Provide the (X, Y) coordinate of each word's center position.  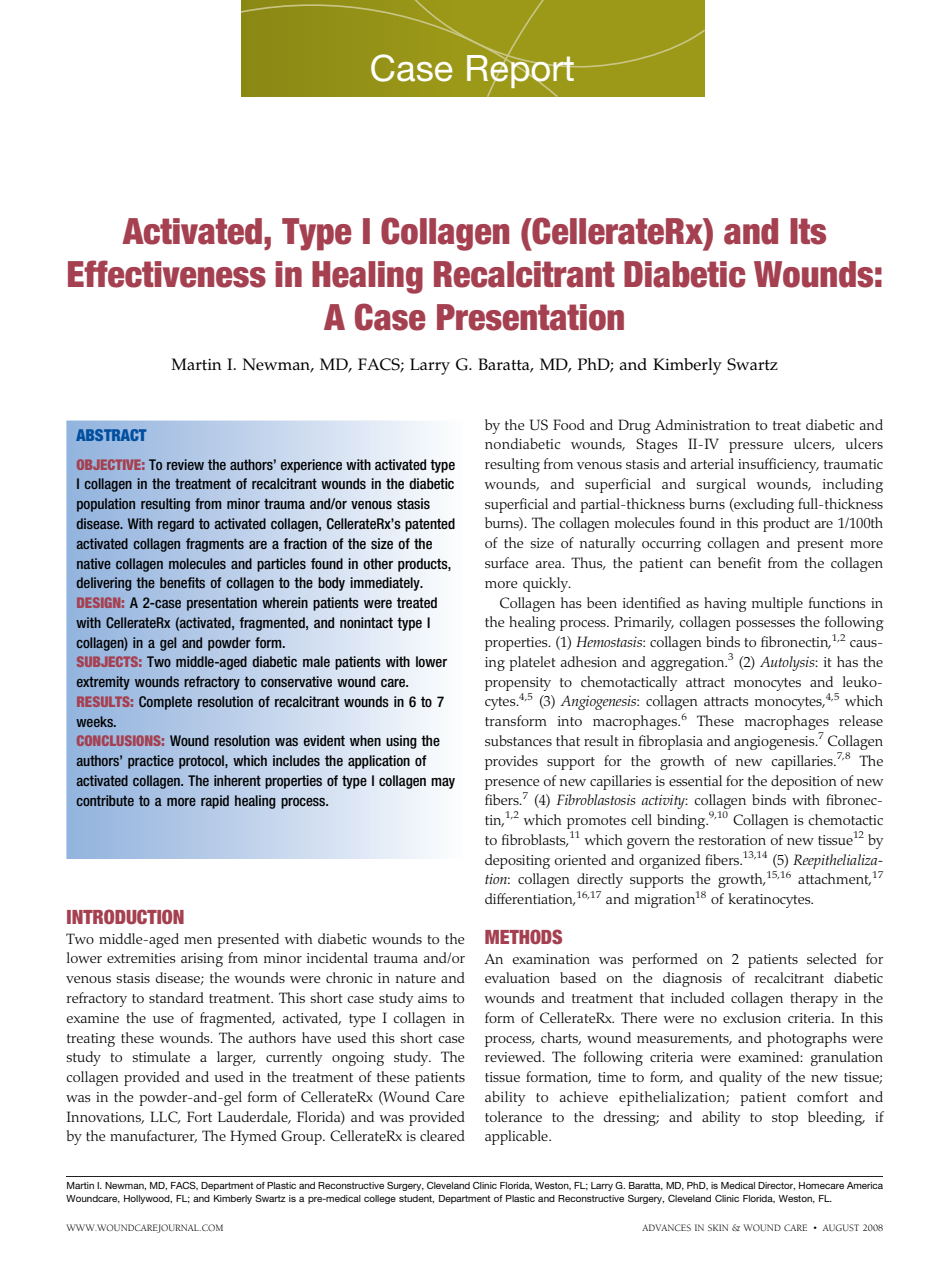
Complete (165, 703)
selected (832, 958)
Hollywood (148, 1199)
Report (521, 71)
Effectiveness (167, 274)
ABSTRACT (111, 435)
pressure (756, 447)
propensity (518, 684)
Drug (634, 426)
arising (202, 960)
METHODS (523, 936)
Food (569, 424)
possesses (765, 625)
